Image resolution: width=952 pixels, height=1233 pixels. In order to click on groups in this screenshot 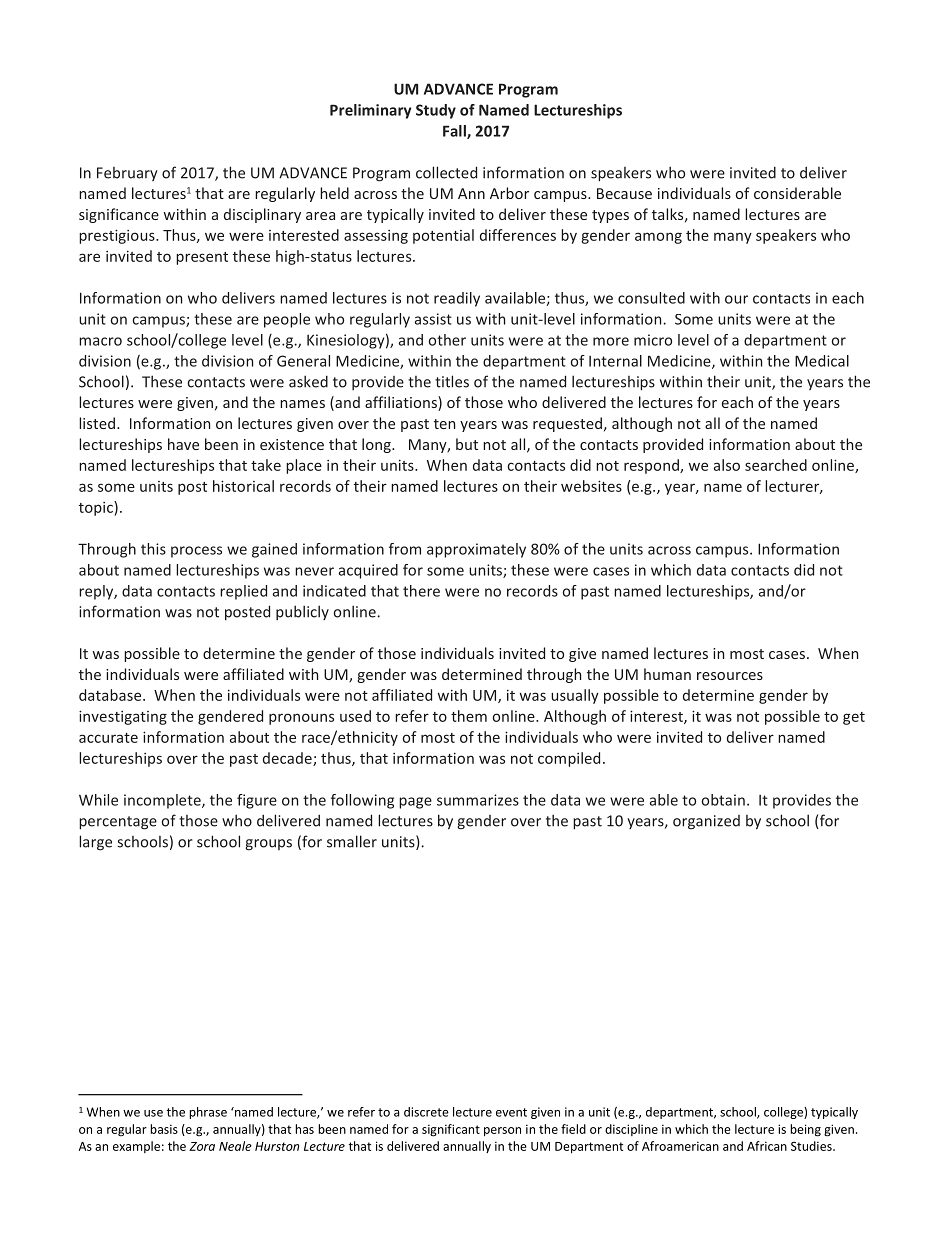, I will do `click(268, 845)`.
